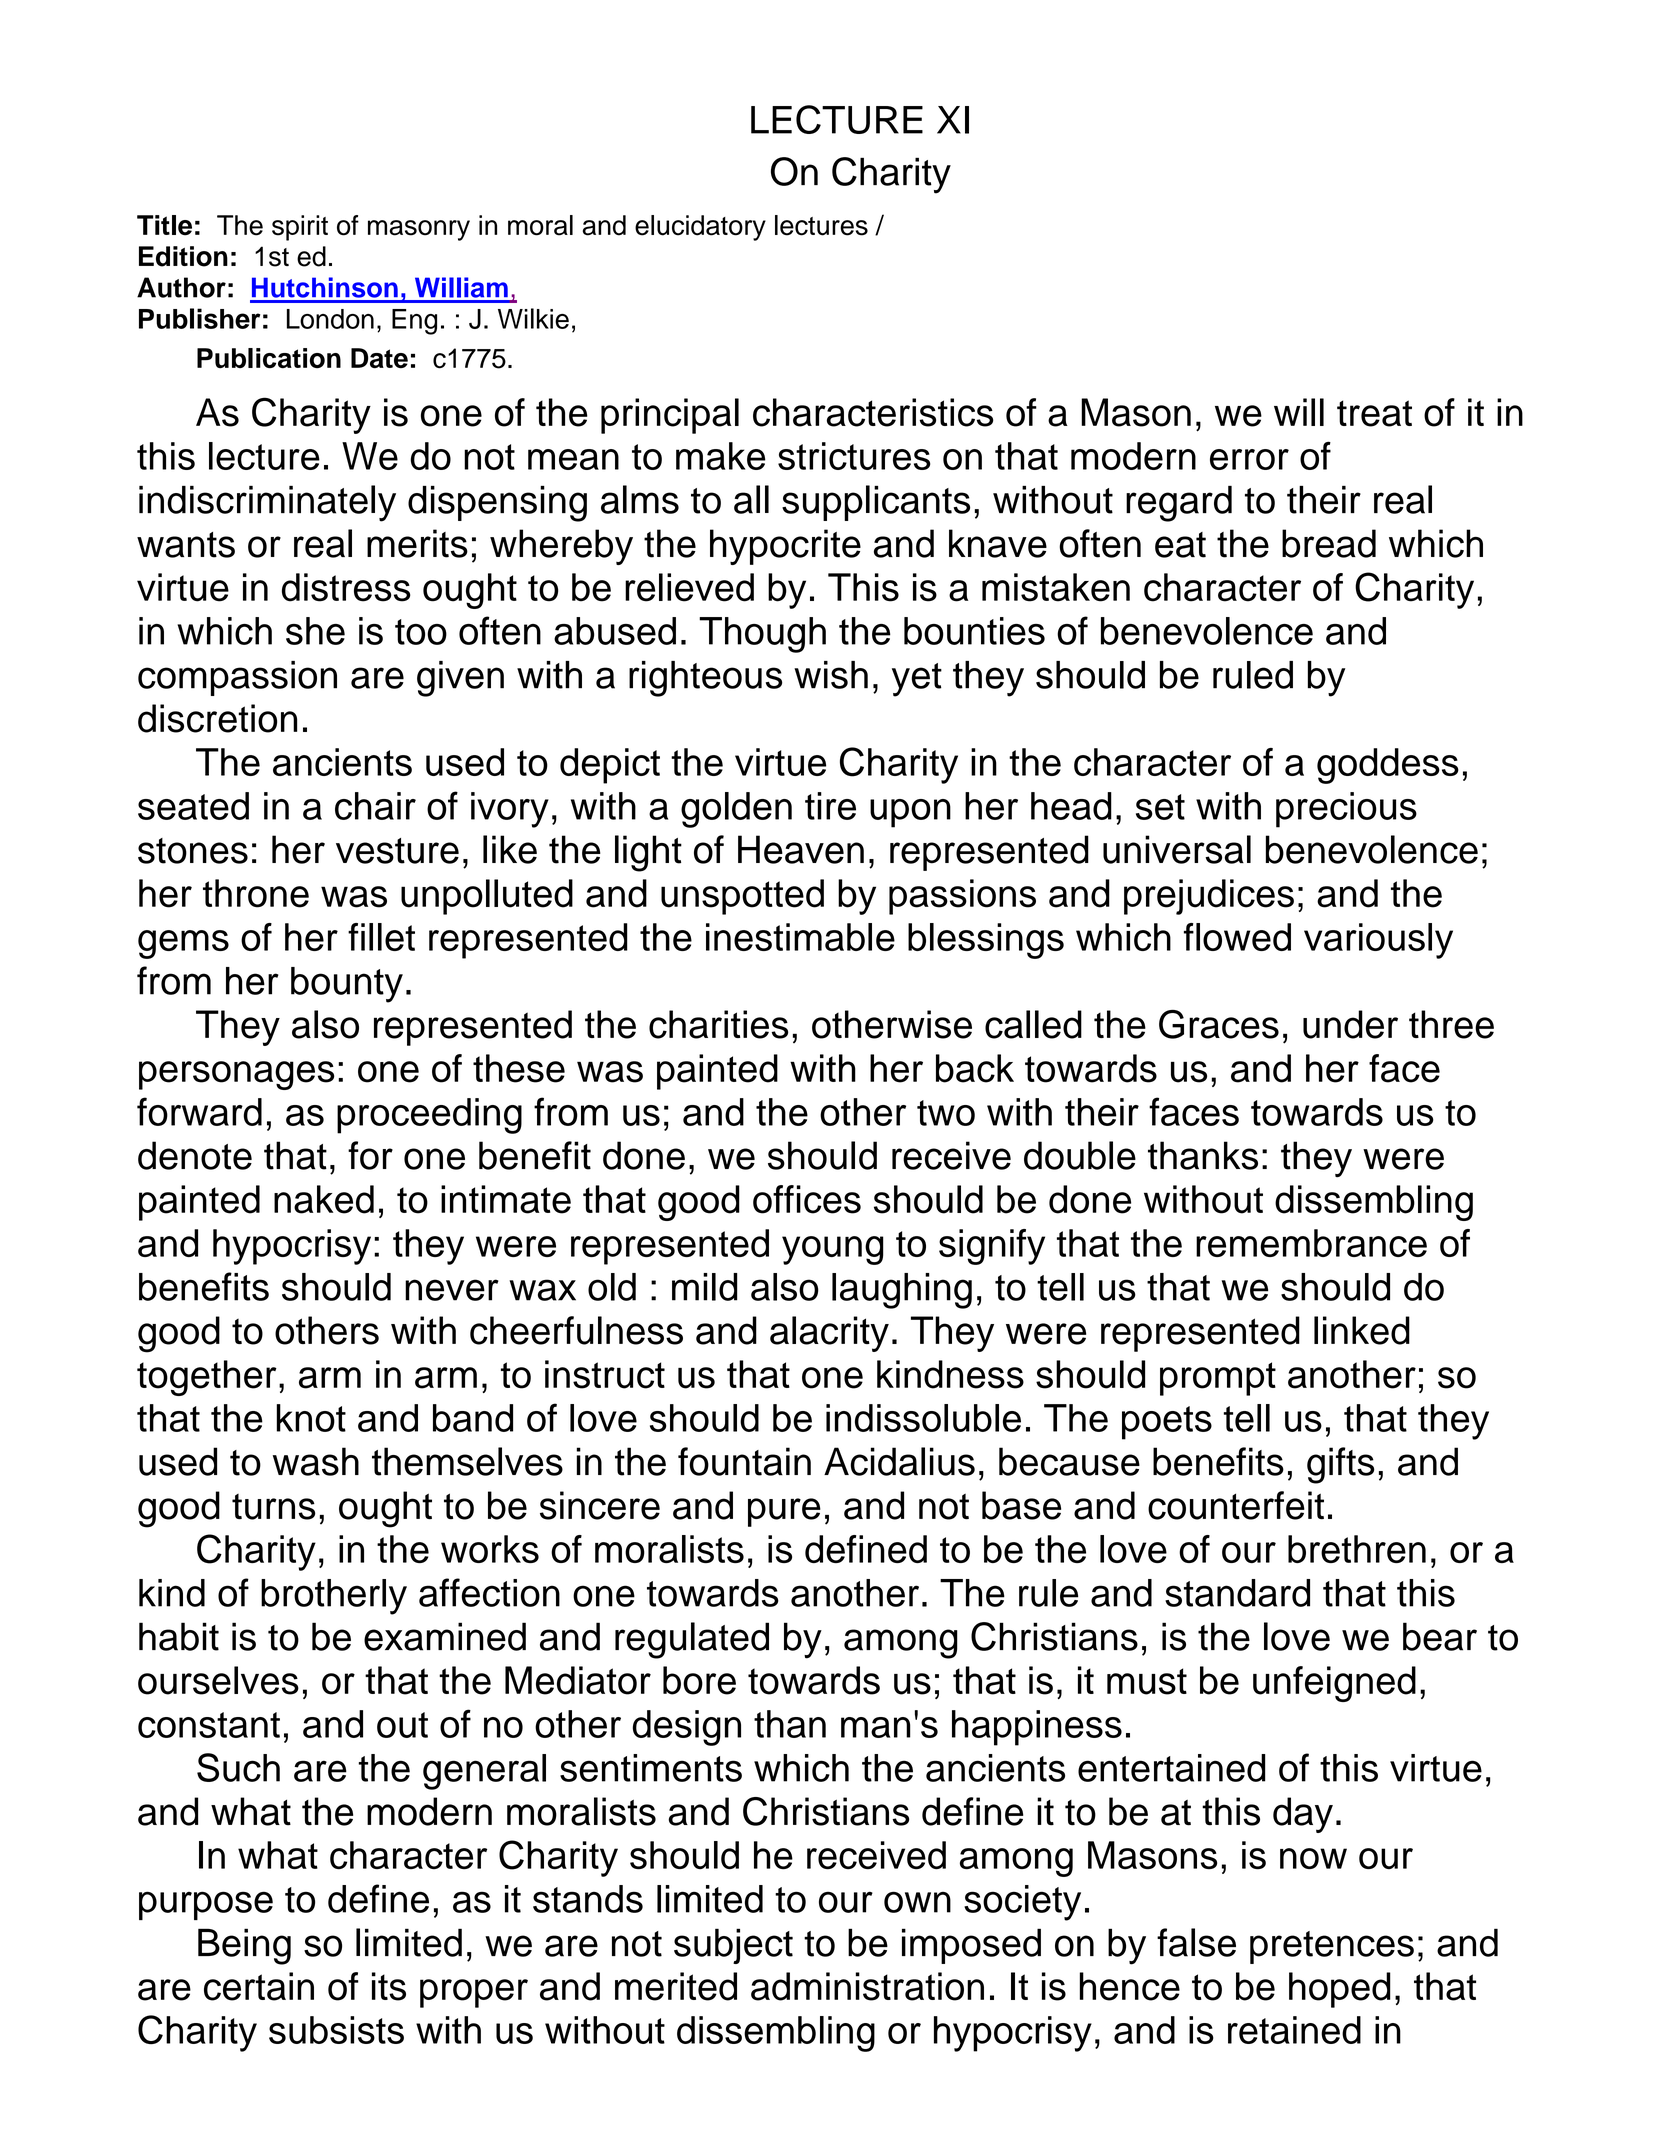  Describe the element at coordinates (807, 1199) in the document. I see `offices` at that location.
